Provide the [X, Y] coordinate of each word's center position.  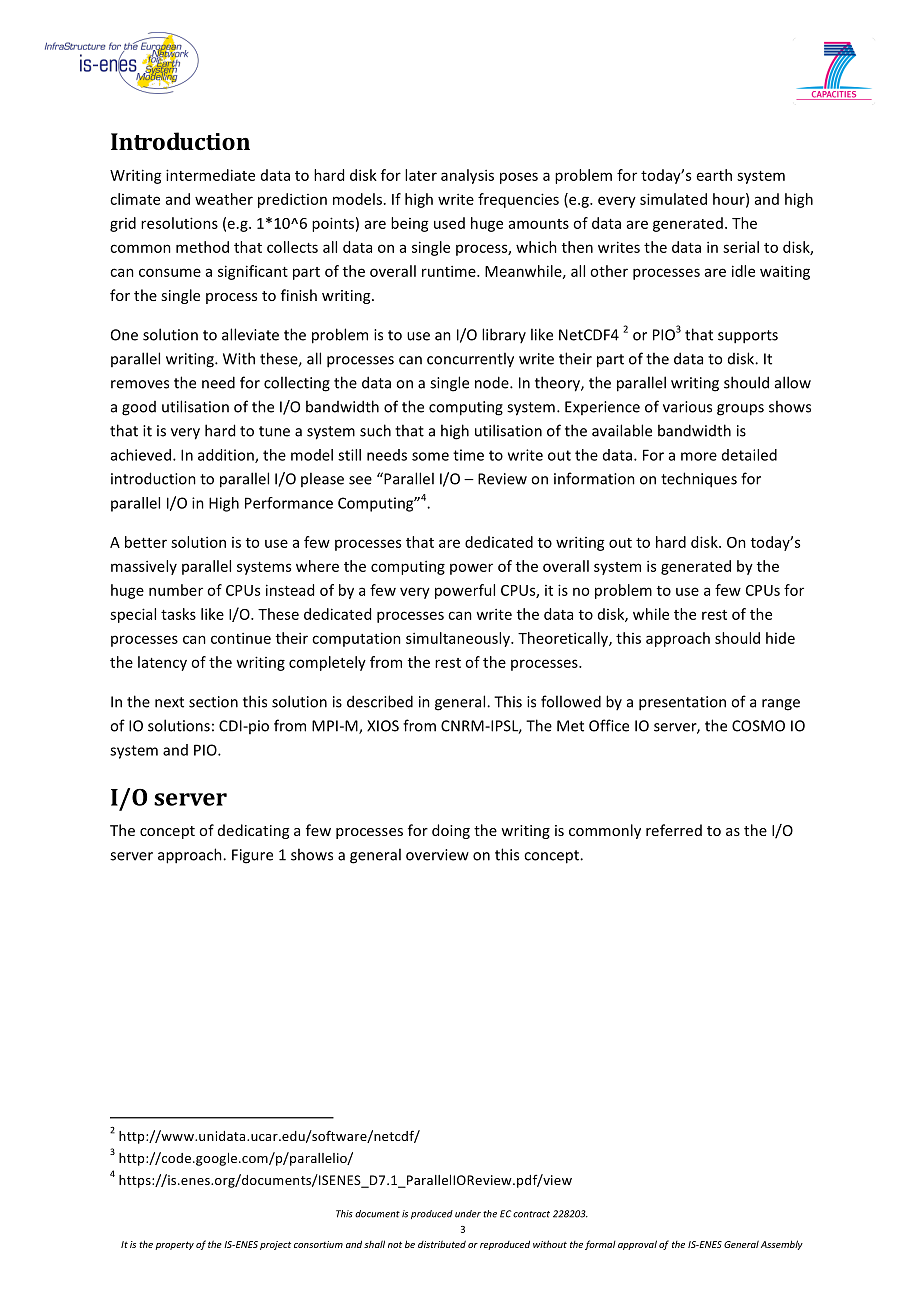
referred [674, 830]
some [430, 456]
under [468, 1214]
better [146, 542]
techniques [699, 480]
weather [224, 199]
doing [451, 831]
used [449, 223]
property [174, 1245]
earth [714, 175]
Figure [252, 856]
